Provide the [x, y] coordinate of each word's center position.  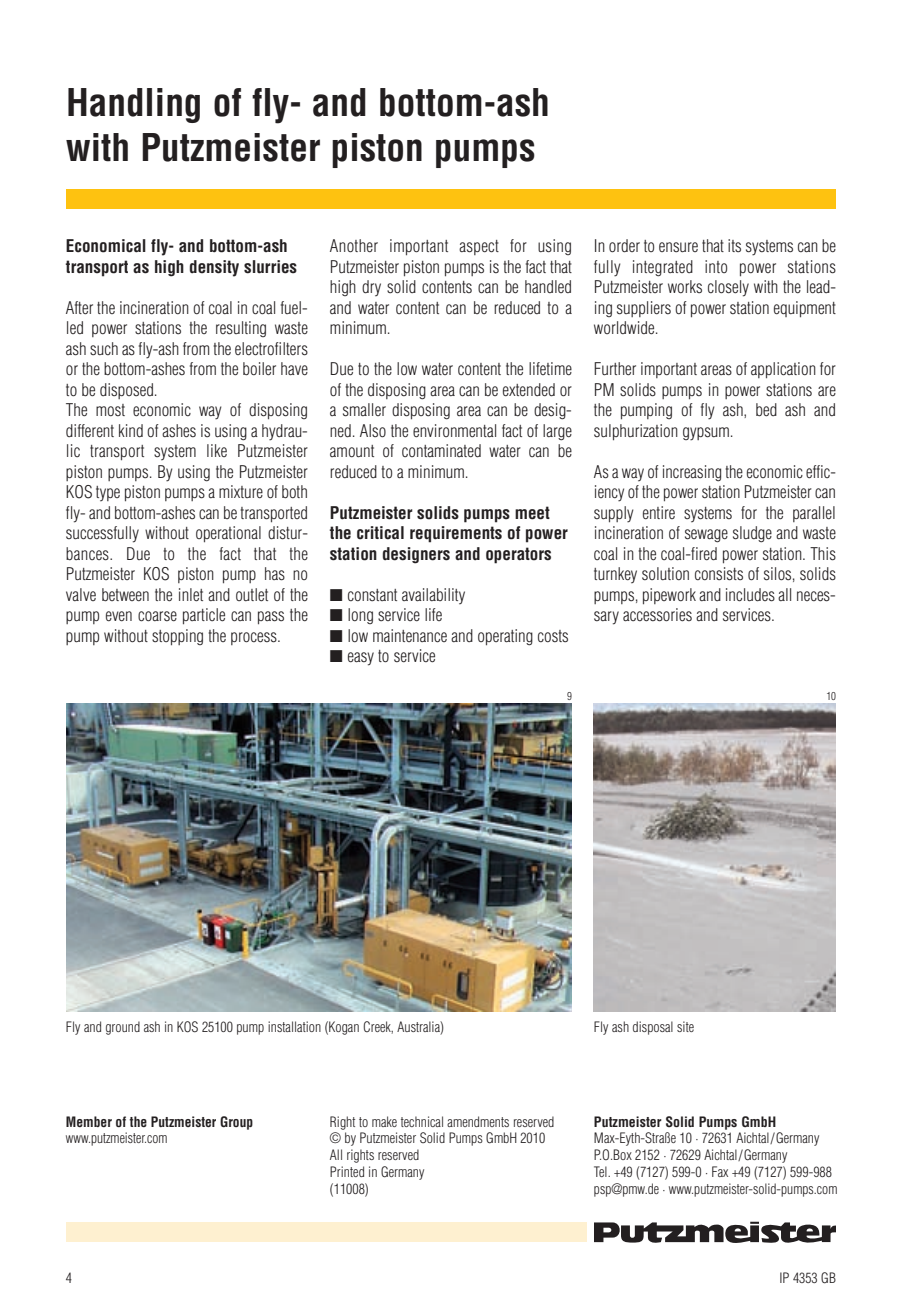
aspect [479, 247]
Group [236, 1123]
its [734, 245]
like [217, 450]
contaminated [441, 451]
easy [361, 659]
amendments [478, 1121]
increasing [692, 473]
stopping [177, 637]
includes [750, 595]
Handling [134, 105]
